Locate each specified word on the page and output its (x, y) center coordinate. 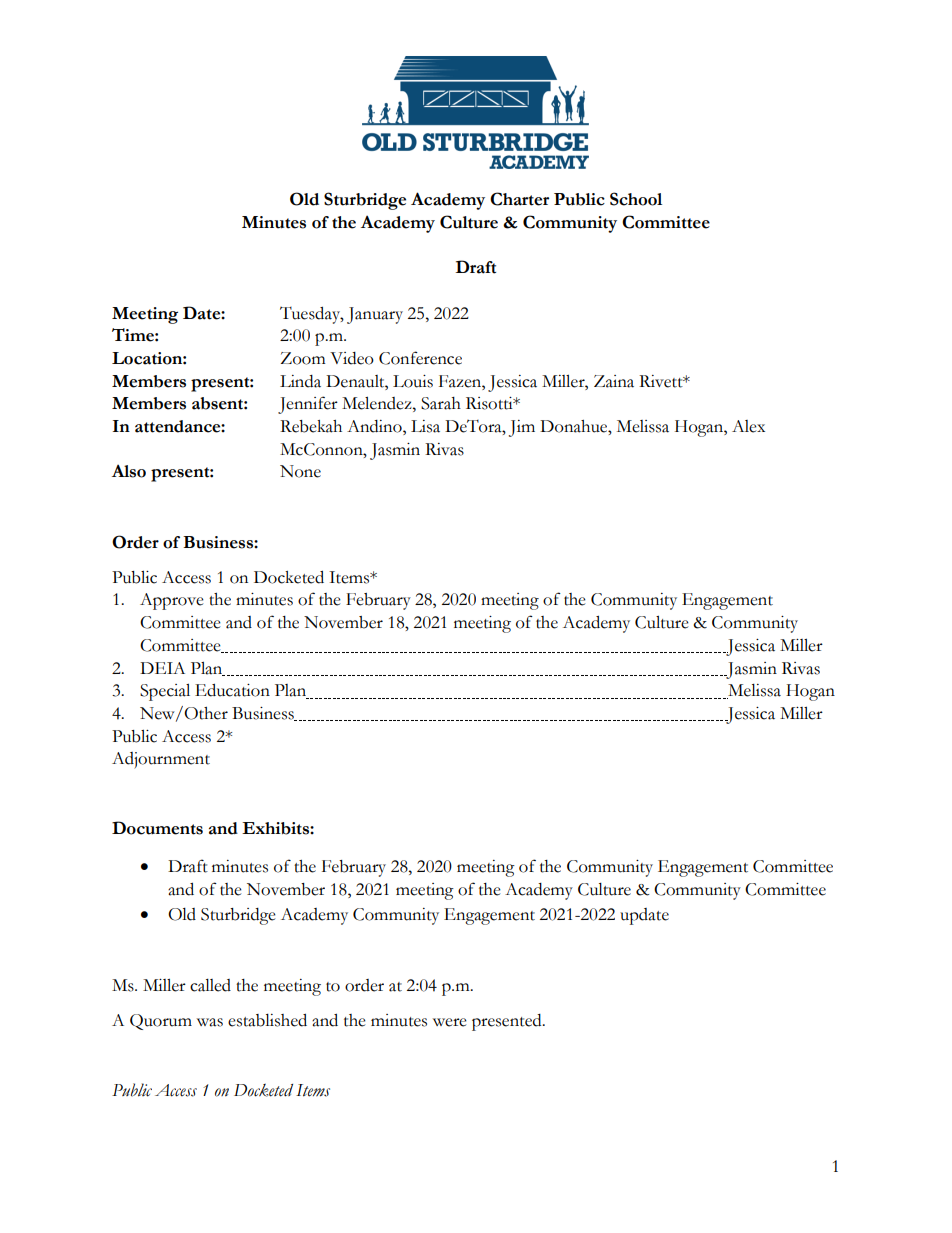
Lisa (425, 426)
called (210, 985)
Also (129, 471)
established (267, 1020)
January (375, 315)
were (450, 1022)
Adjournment (161, 760)
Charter (519, 199)
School (636, 199)
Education (232, 690)
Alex (748, 426)
